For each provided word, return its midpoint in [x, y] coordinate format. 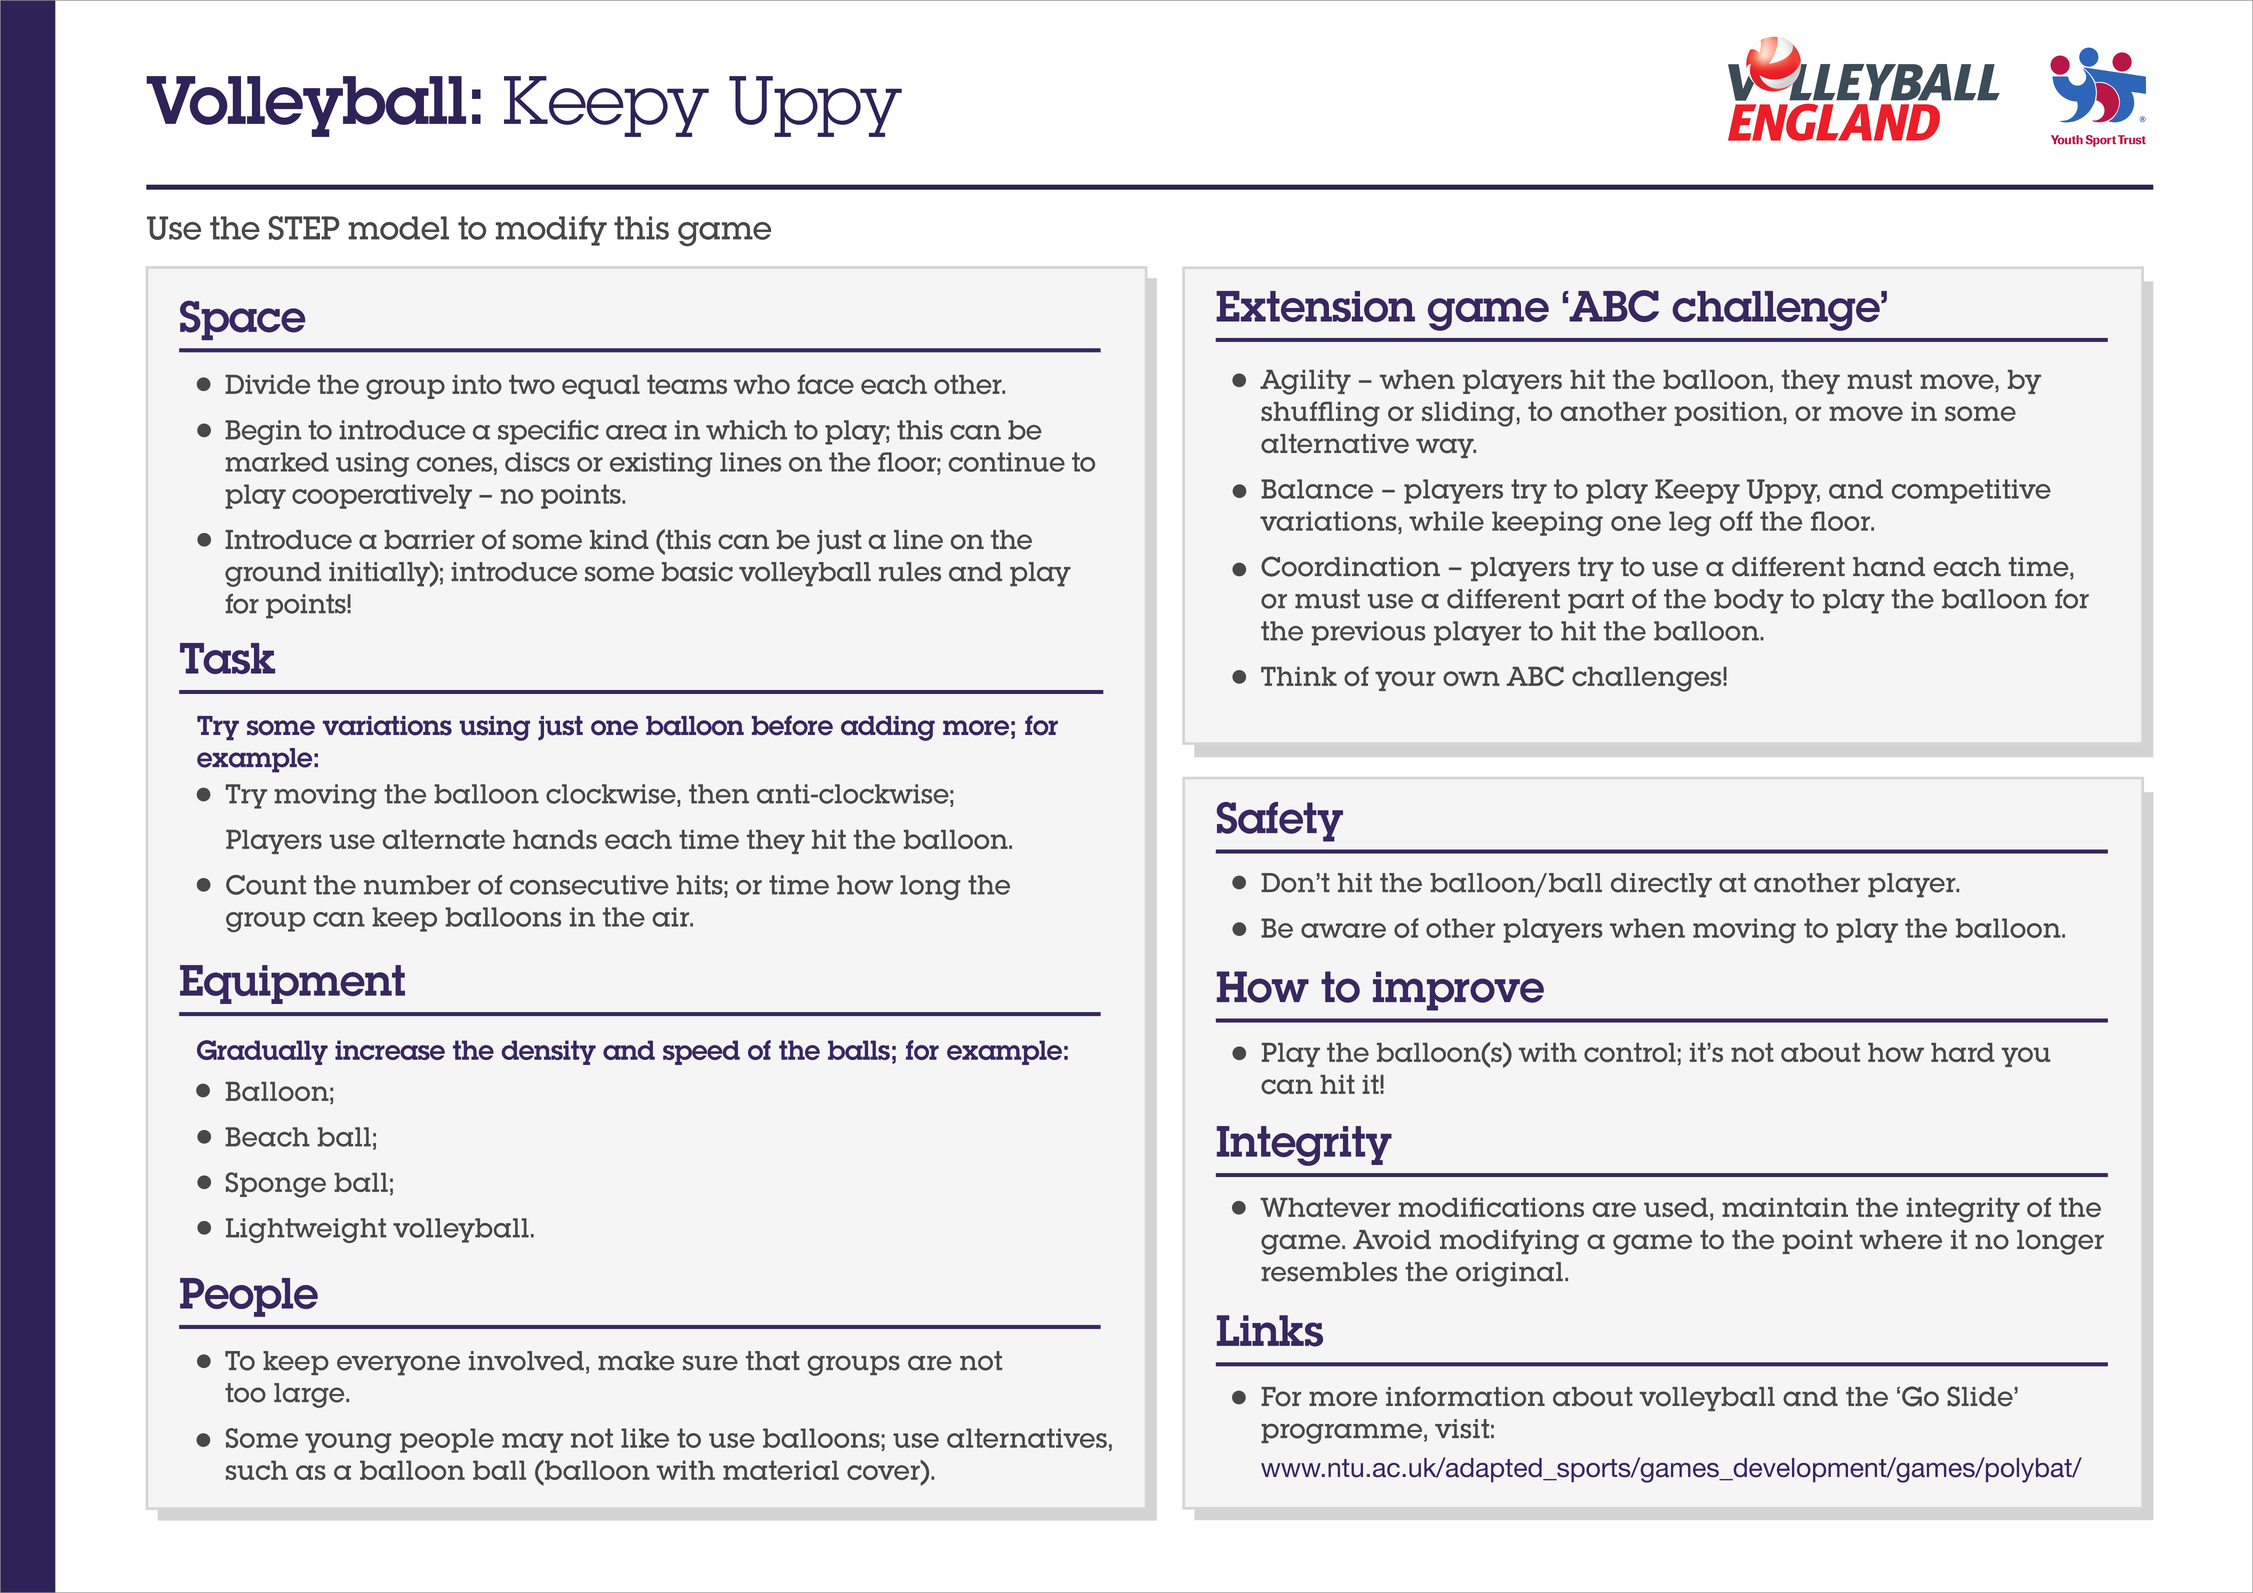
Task [227, 658]
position [1729, 414]
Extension [1315, 306]
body [1749, 601]
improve [1458, 991]
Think [1299, 676]
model [398, 228]
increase [390, 1050]
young [348, 1443]
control [1630, 1052]
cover [884, 1473]
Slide [1980, 1396]
